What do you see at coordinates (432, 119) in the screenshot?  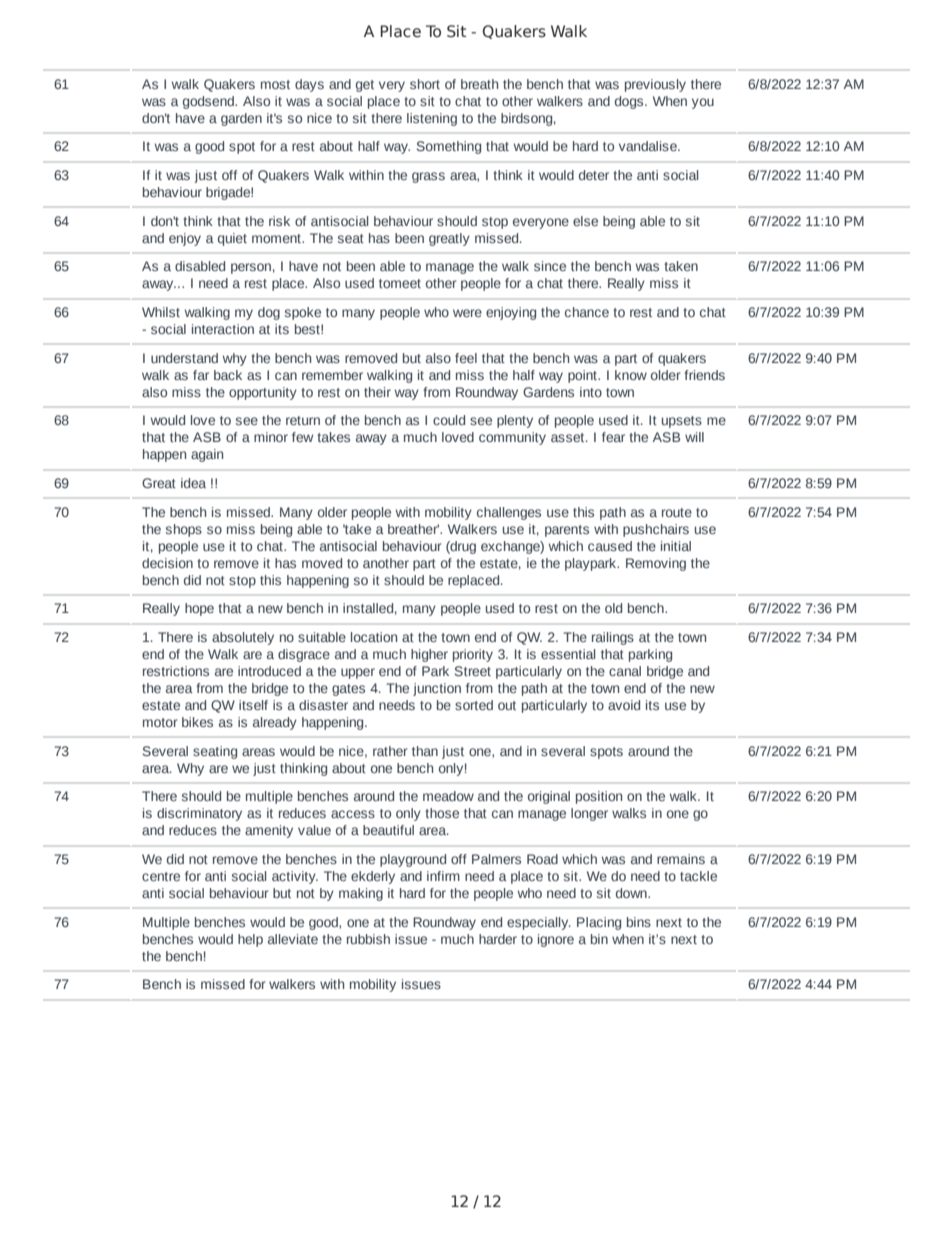 I see `listening` at bounding box center [432, 119].
